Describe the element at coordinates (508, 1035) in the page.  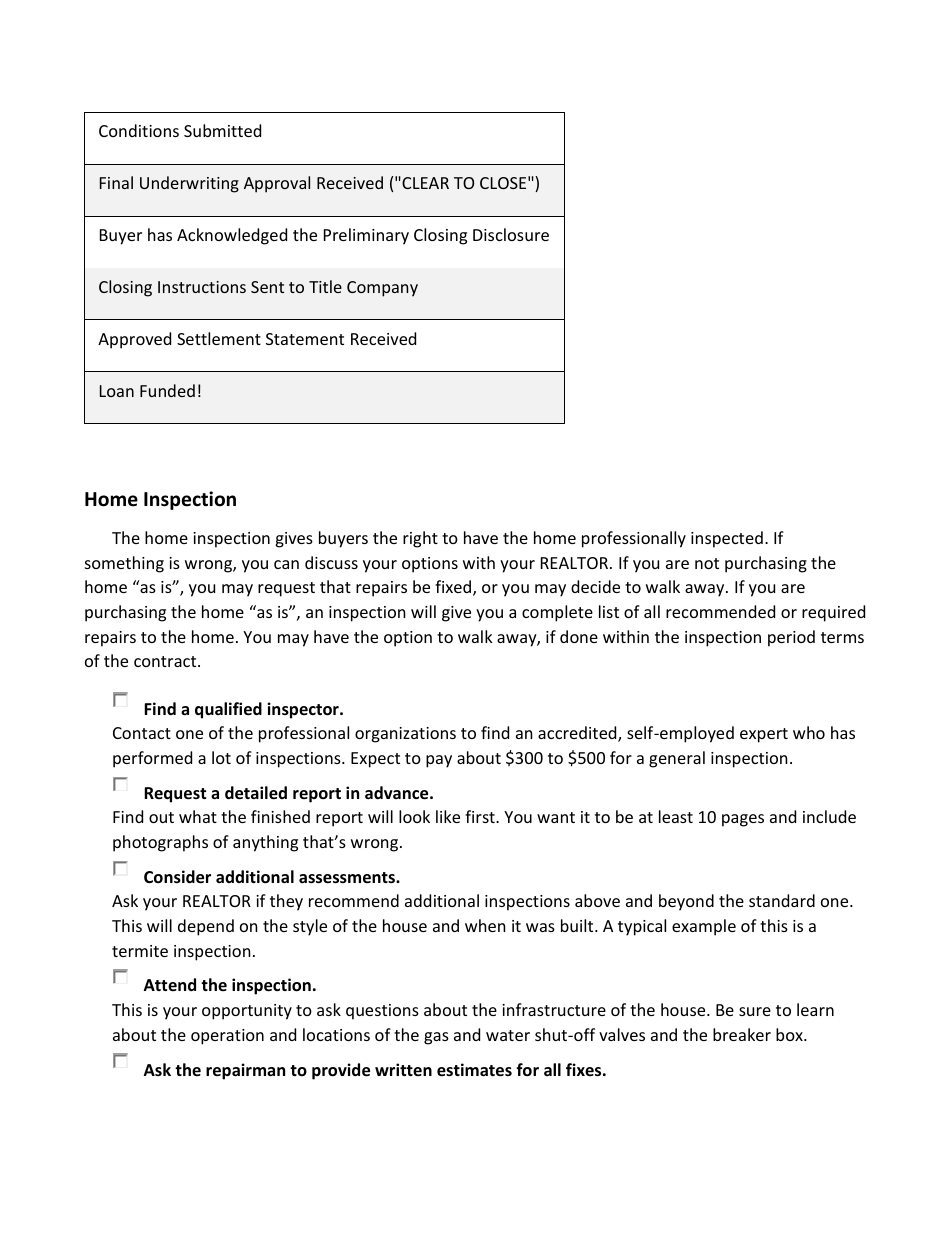
I see `water` at that location.
